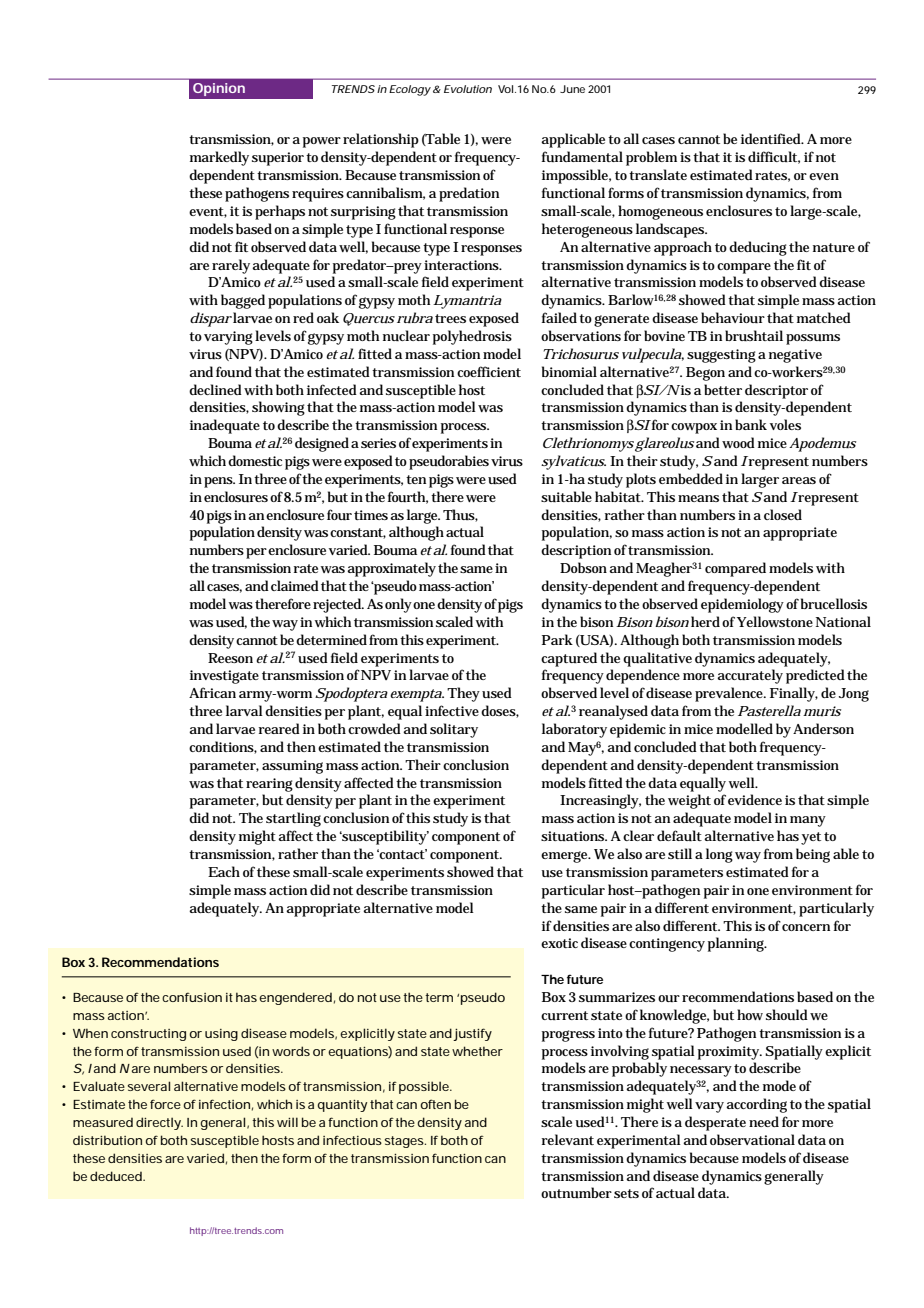  Describe the element at coordinates (771, 138) in the page. I see `identified` at that location.
